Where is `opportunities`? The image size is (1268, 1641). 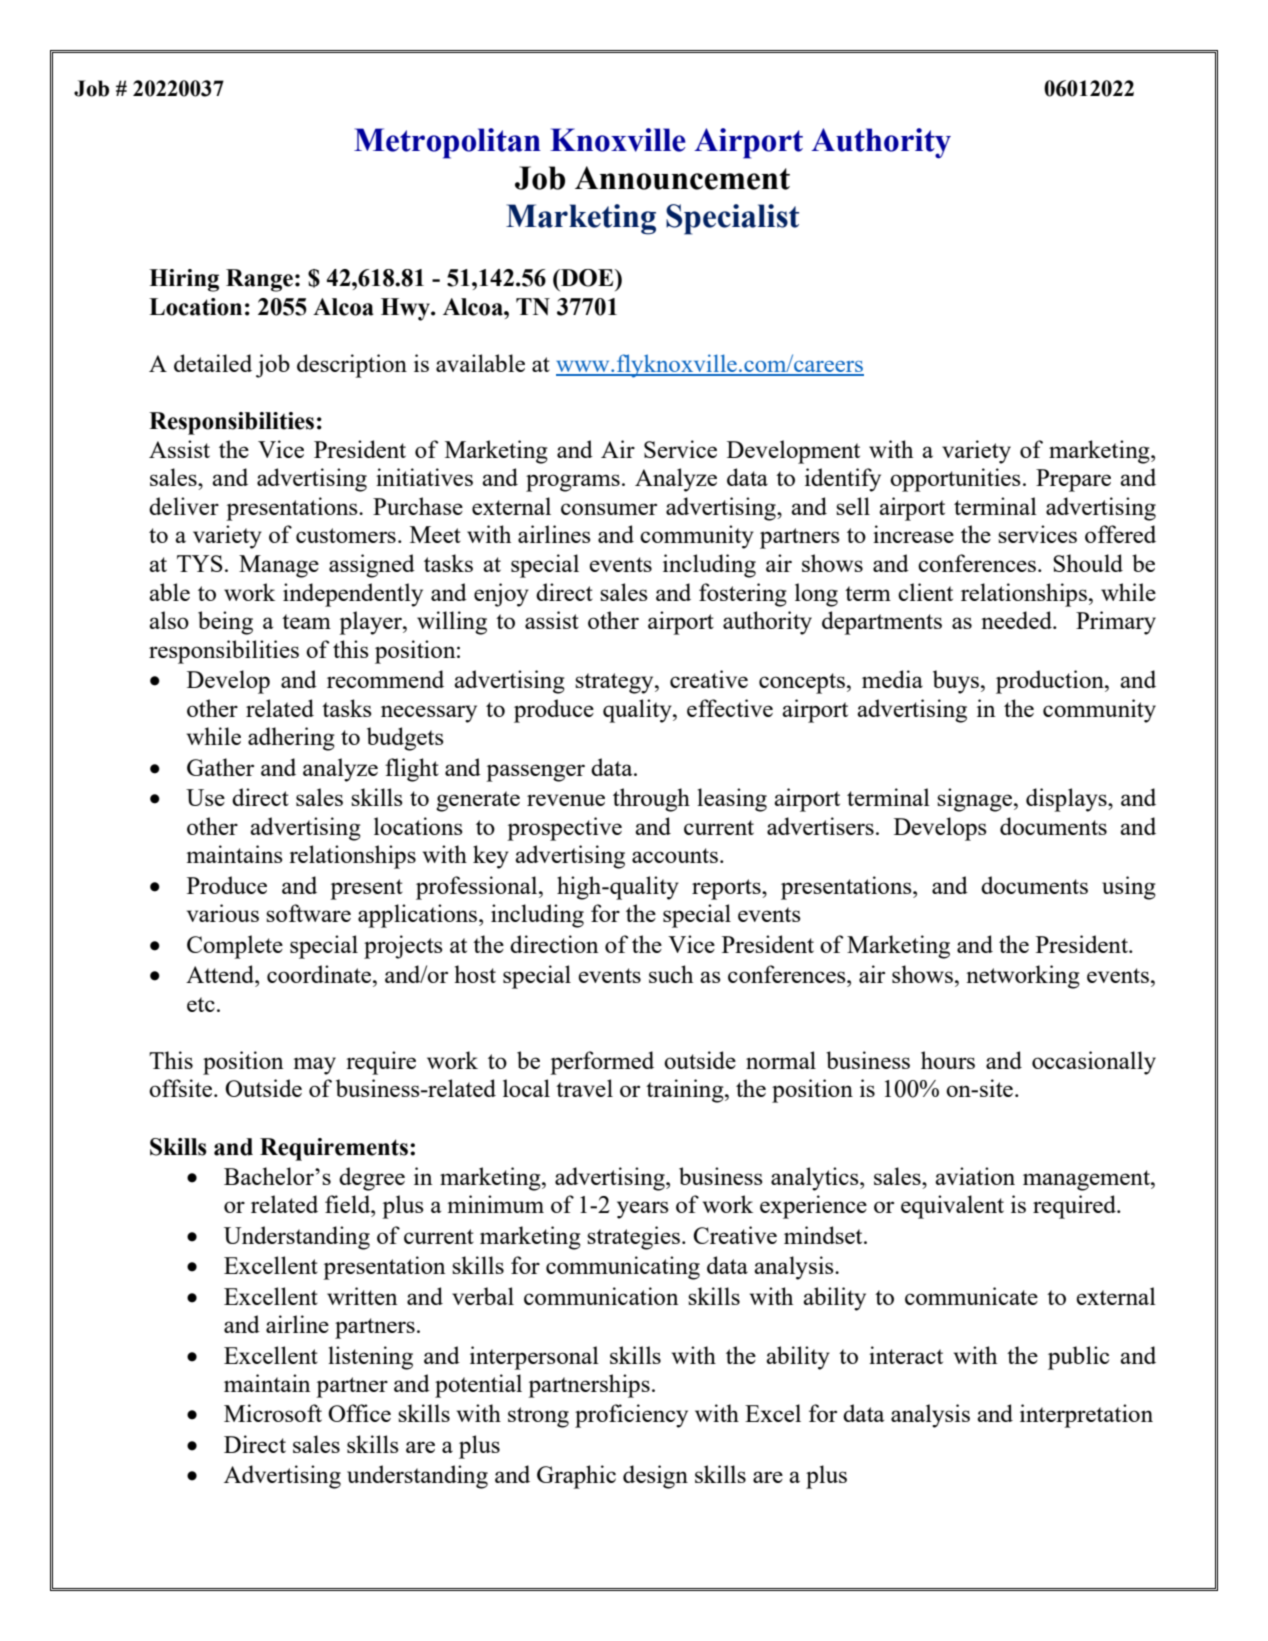 opportunities is located at coordinates (955, 480).
